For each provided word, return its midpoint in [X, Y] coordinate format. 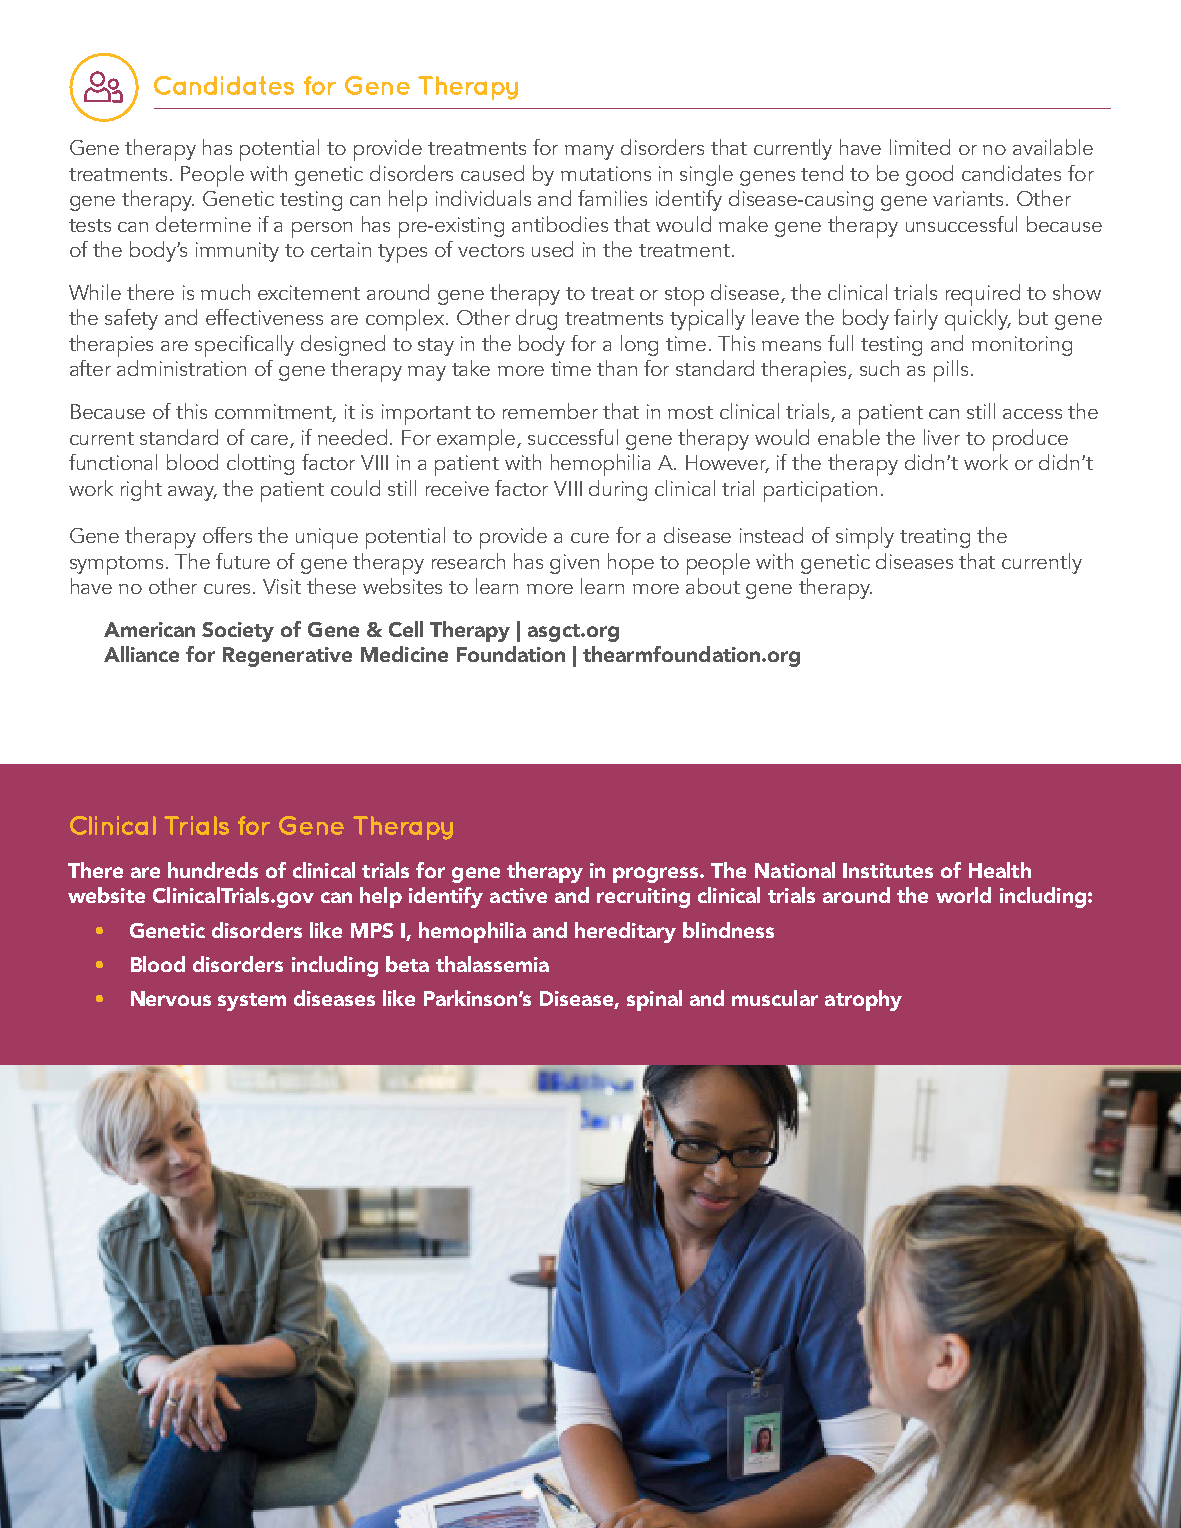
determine [203, 224]
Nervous [171, 998]
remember [550, 411]
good [929, 175]
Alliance [141, 654]
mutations [606, 173]
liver [942, 437]
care [269, 440]
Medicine [404, 654]
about [713, 586]
